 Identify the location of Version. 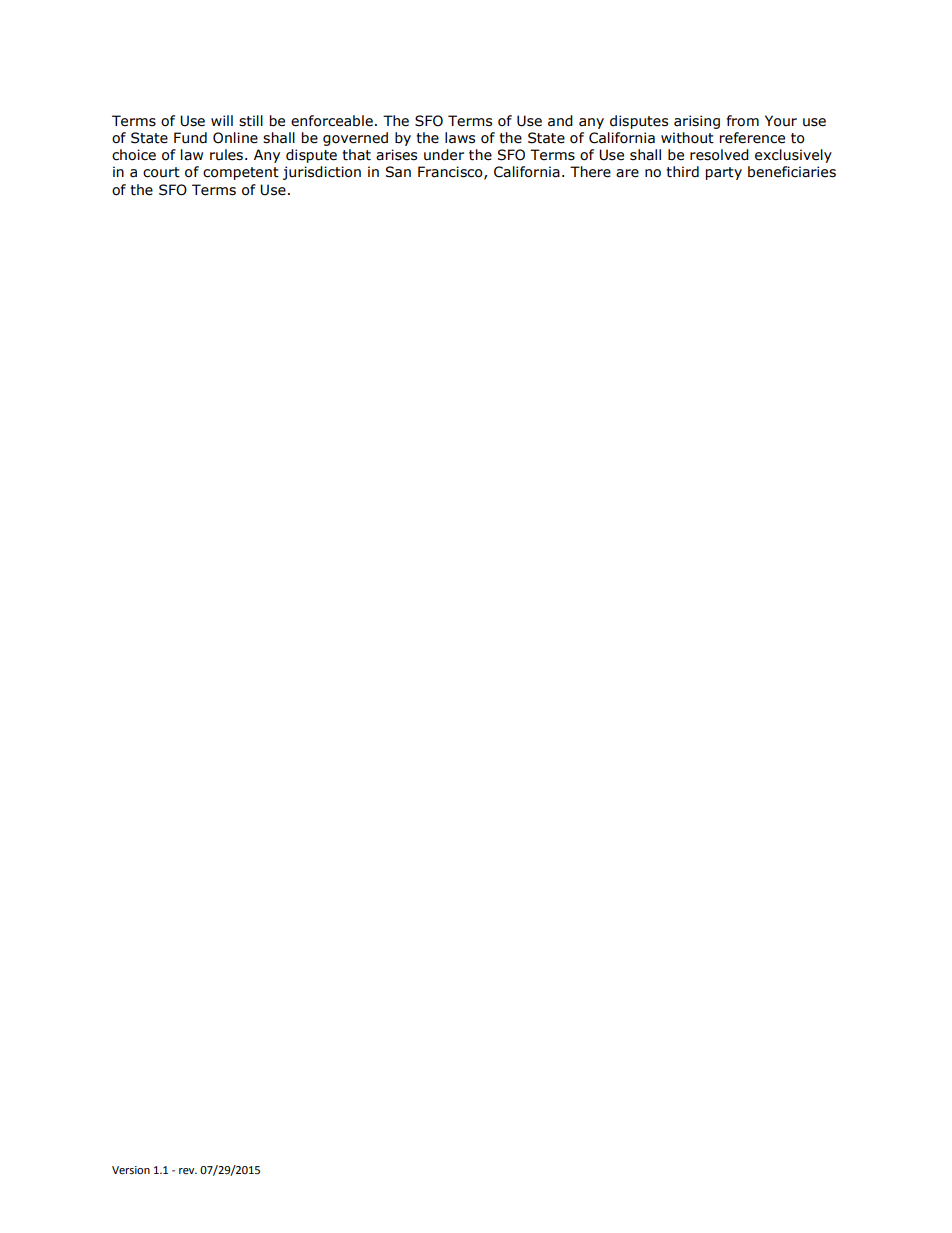
(131, 1170).
